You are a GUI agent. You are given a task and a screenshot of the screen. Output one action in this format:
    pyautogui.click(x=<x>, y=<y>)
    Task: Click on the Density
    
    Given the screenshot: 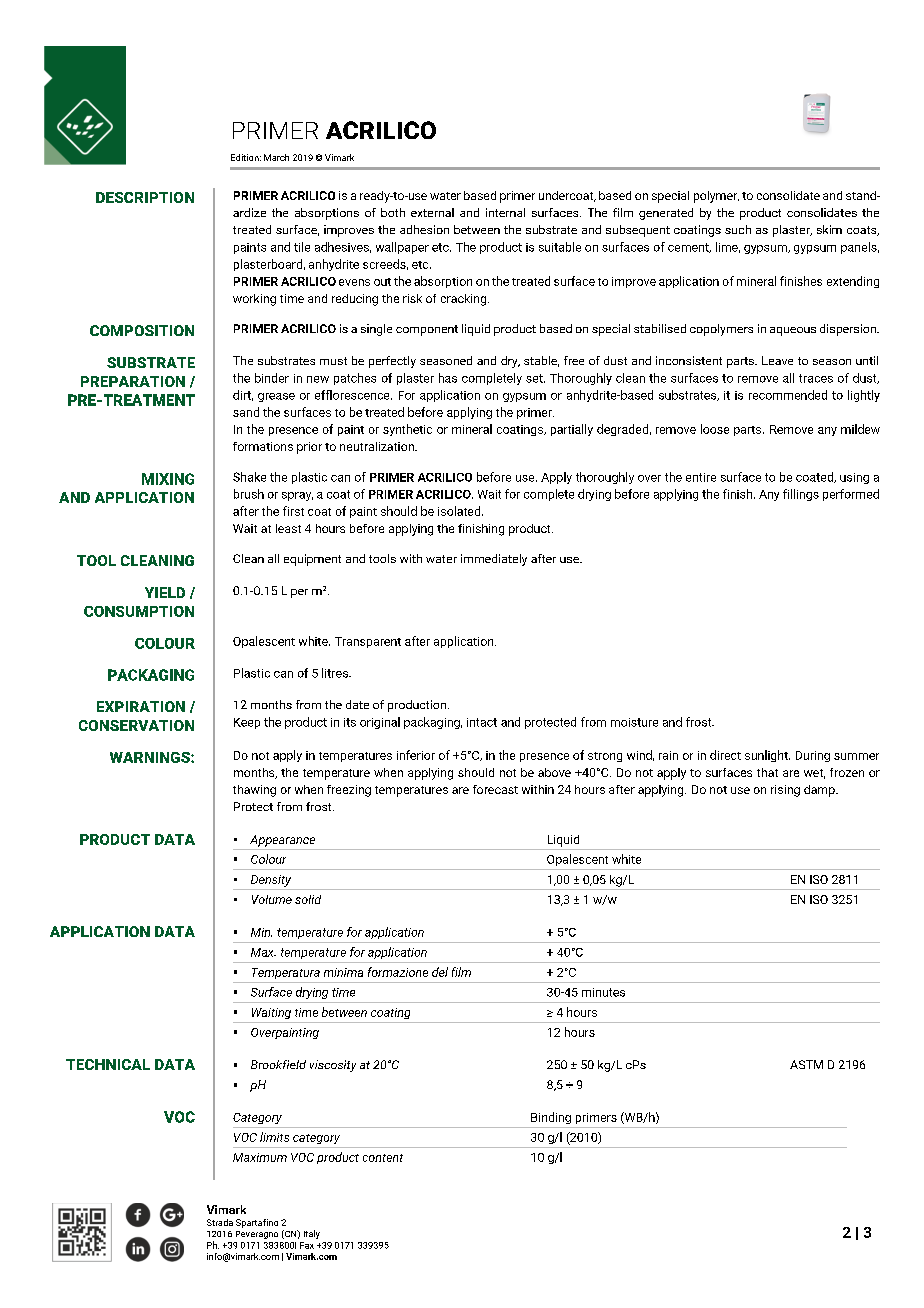 What is the action you would take?
    pyautogui.click(x=271, y=881)
